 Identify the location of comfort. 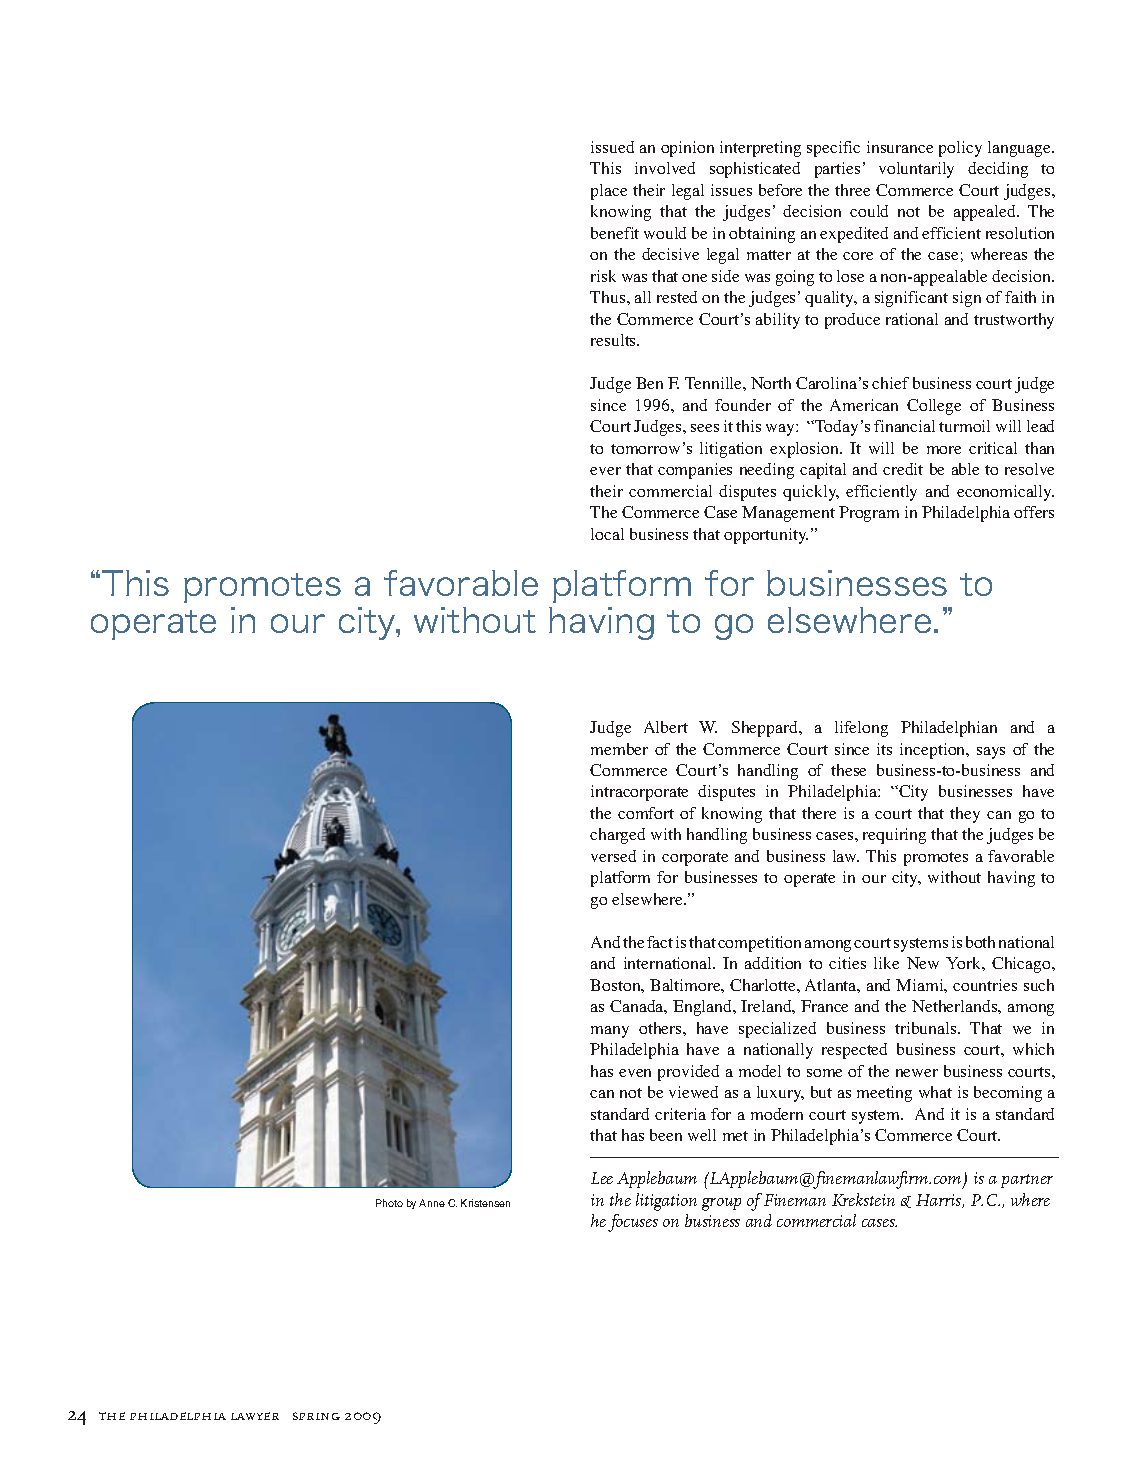
(646, 813).
